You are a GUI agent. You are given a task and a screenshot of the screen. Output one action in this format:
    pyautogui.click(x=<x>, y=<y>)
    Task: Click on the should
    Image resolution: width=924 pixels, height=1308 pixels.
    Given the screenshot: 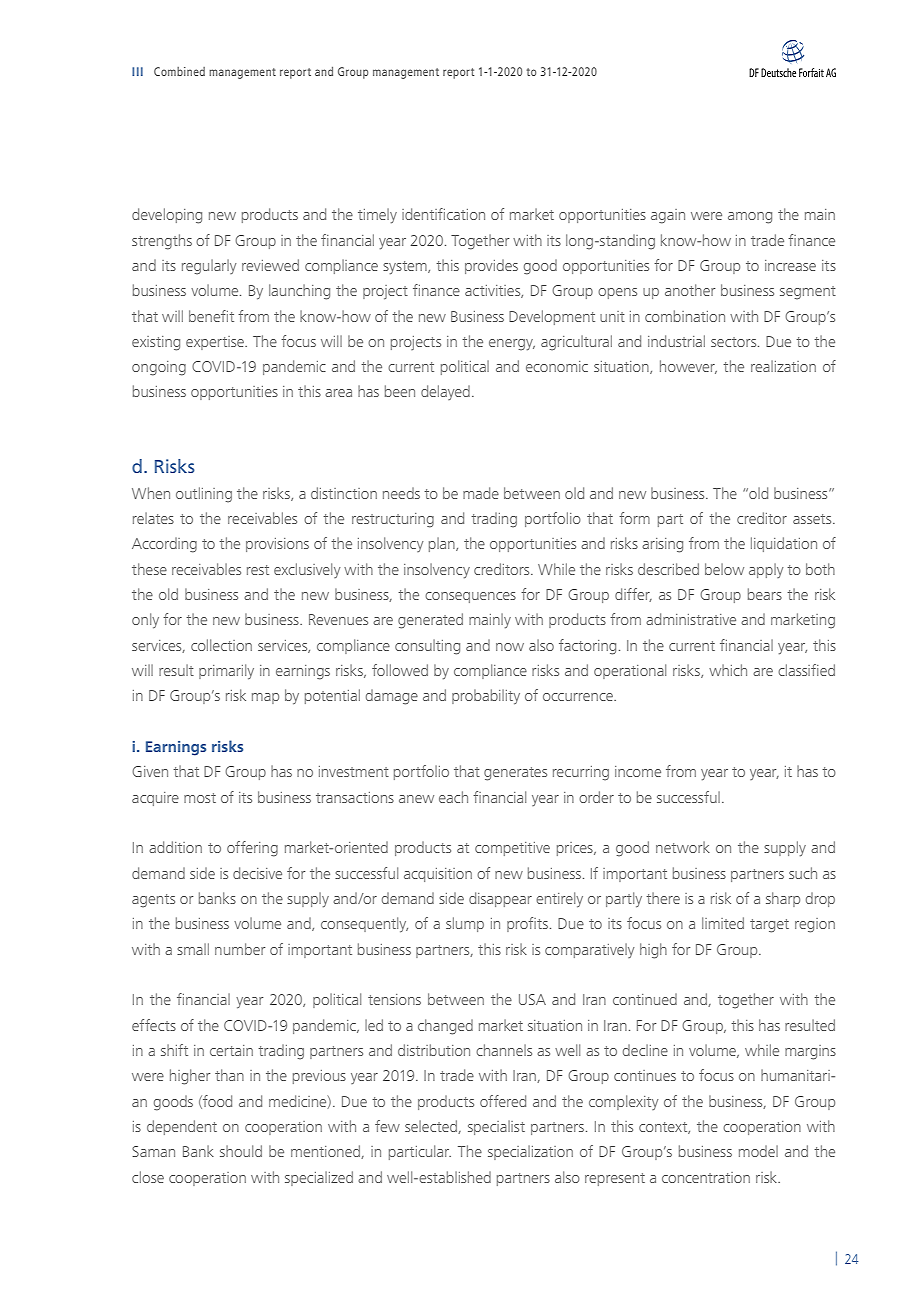 What is the action you would take?
    pyautogui.click(x=241, y=1151)
